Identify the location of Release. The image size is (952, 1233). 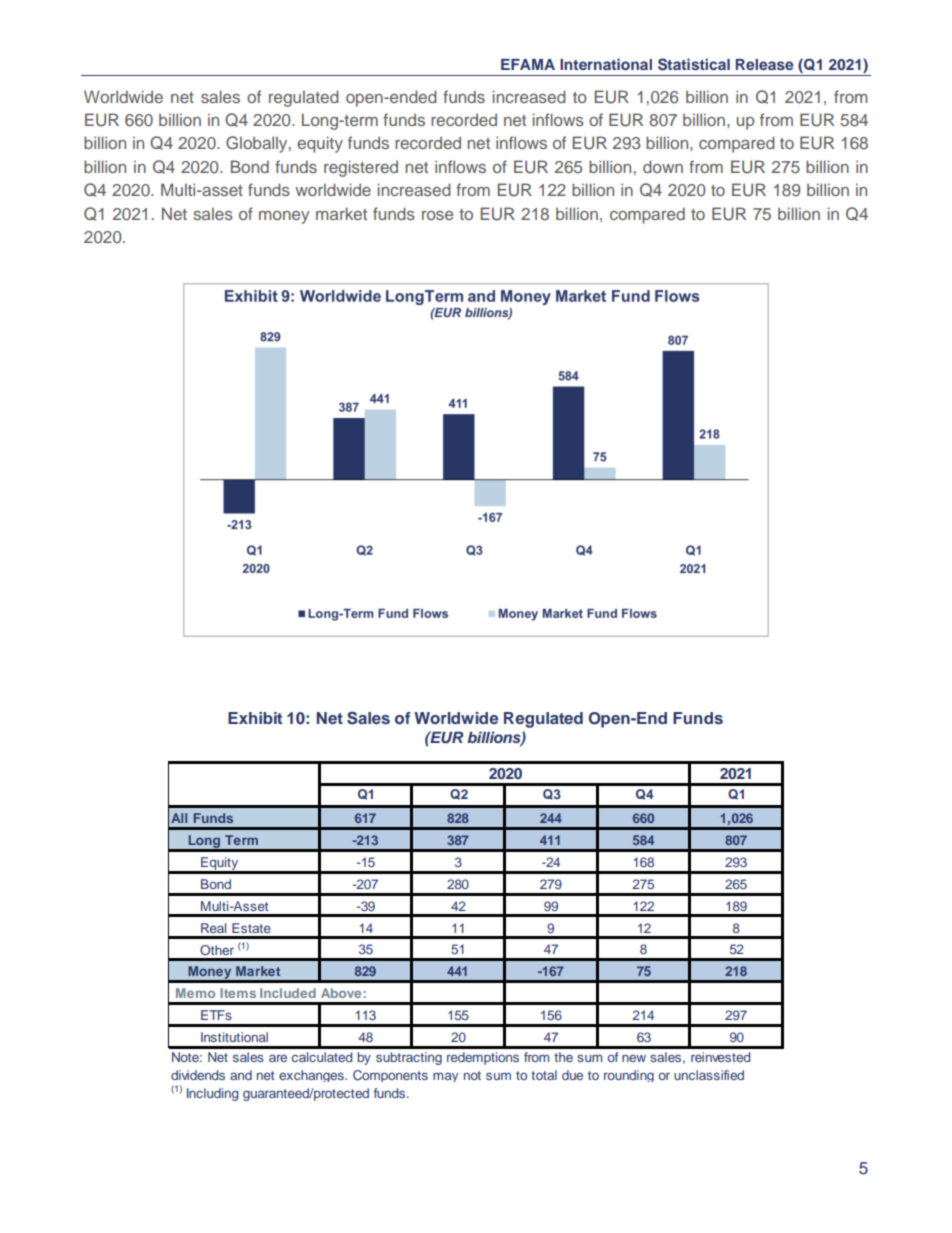
(764, 64).
